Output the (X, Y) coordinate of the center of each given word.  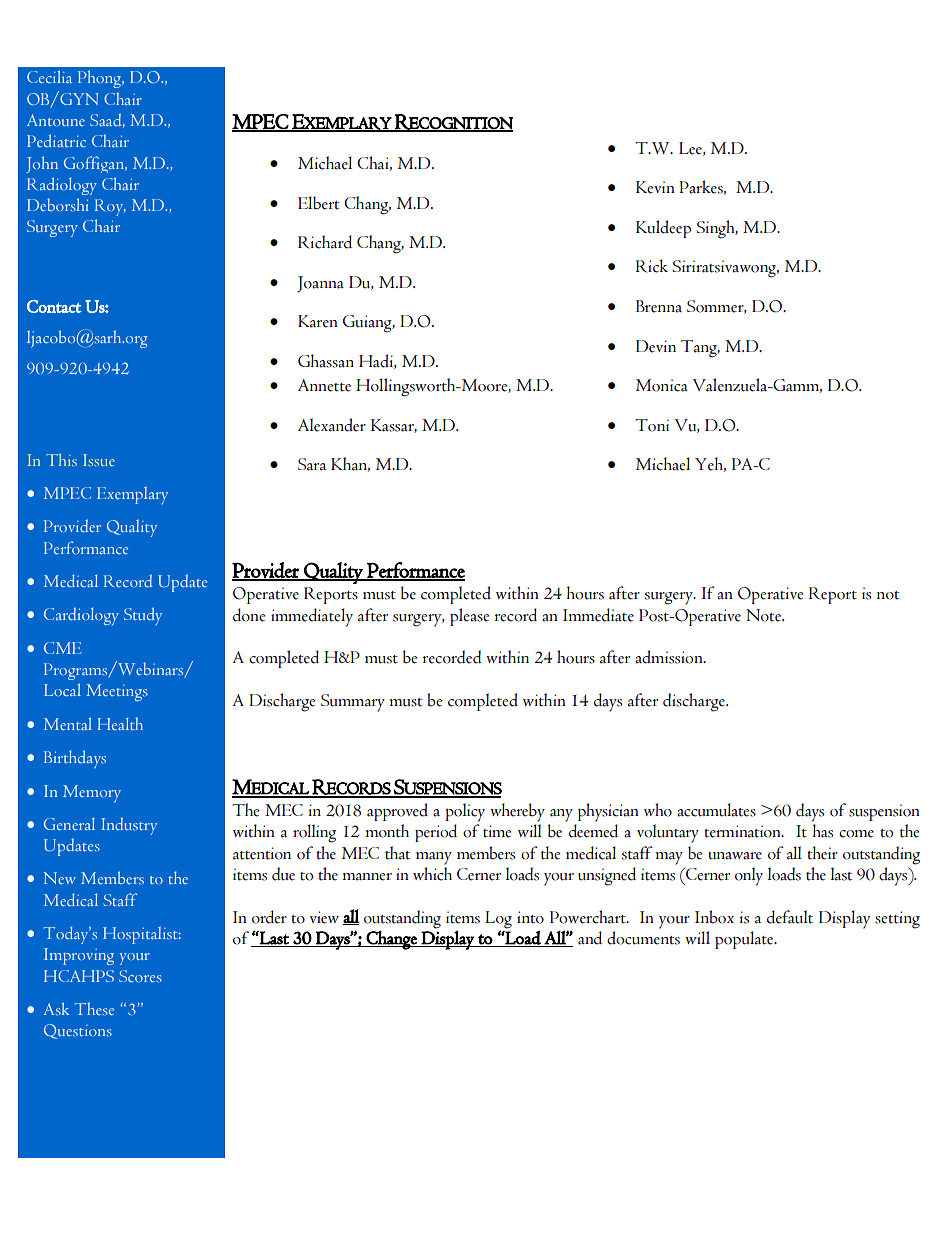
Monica (662, 385)
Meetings (117, 692)
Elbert (319, 203)
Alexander (332, 425)
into (530, 917)
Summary (353, 703)
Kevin (655, 187)
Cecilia (49, 76)
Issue (99, 460)
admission (670, 657)
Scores (140, 976)
